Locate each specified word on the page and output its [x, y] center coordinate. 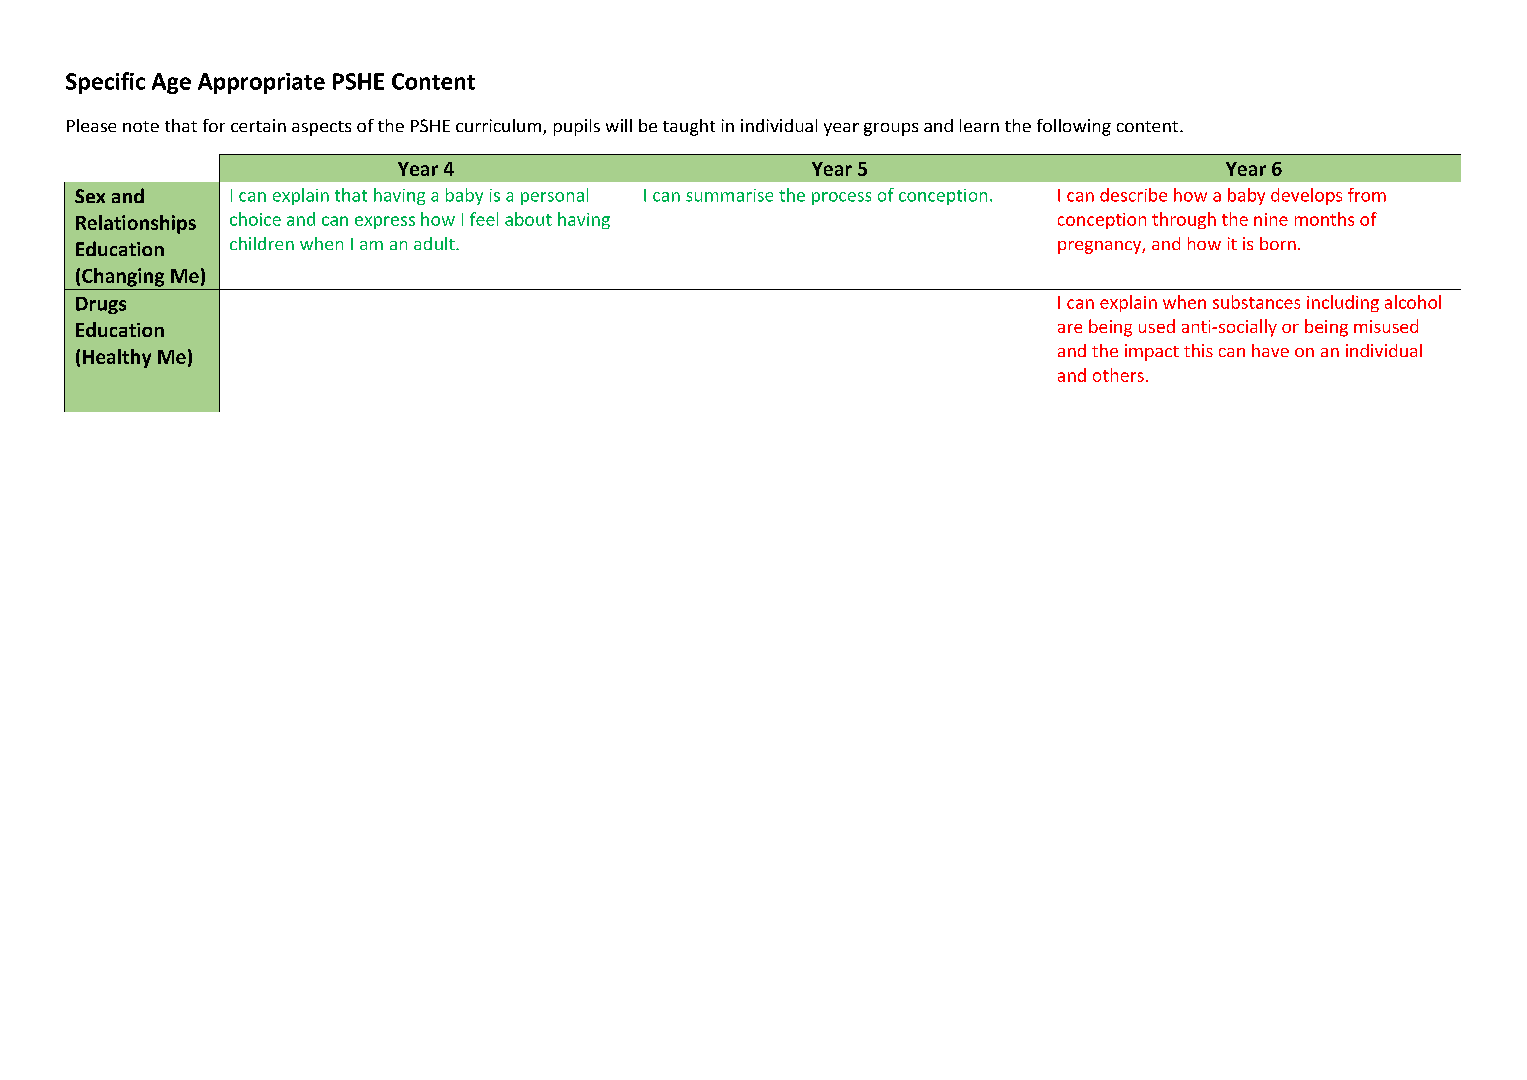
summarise [729, 195]
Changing [123, 277]
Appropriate [261, 83]
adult [435, 243]
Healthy [117, 358]
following [1074, 127]
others [1118, 375]
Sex [90, 196]
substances [1256, 302]
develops [1306, 196]
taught [689, 127]
